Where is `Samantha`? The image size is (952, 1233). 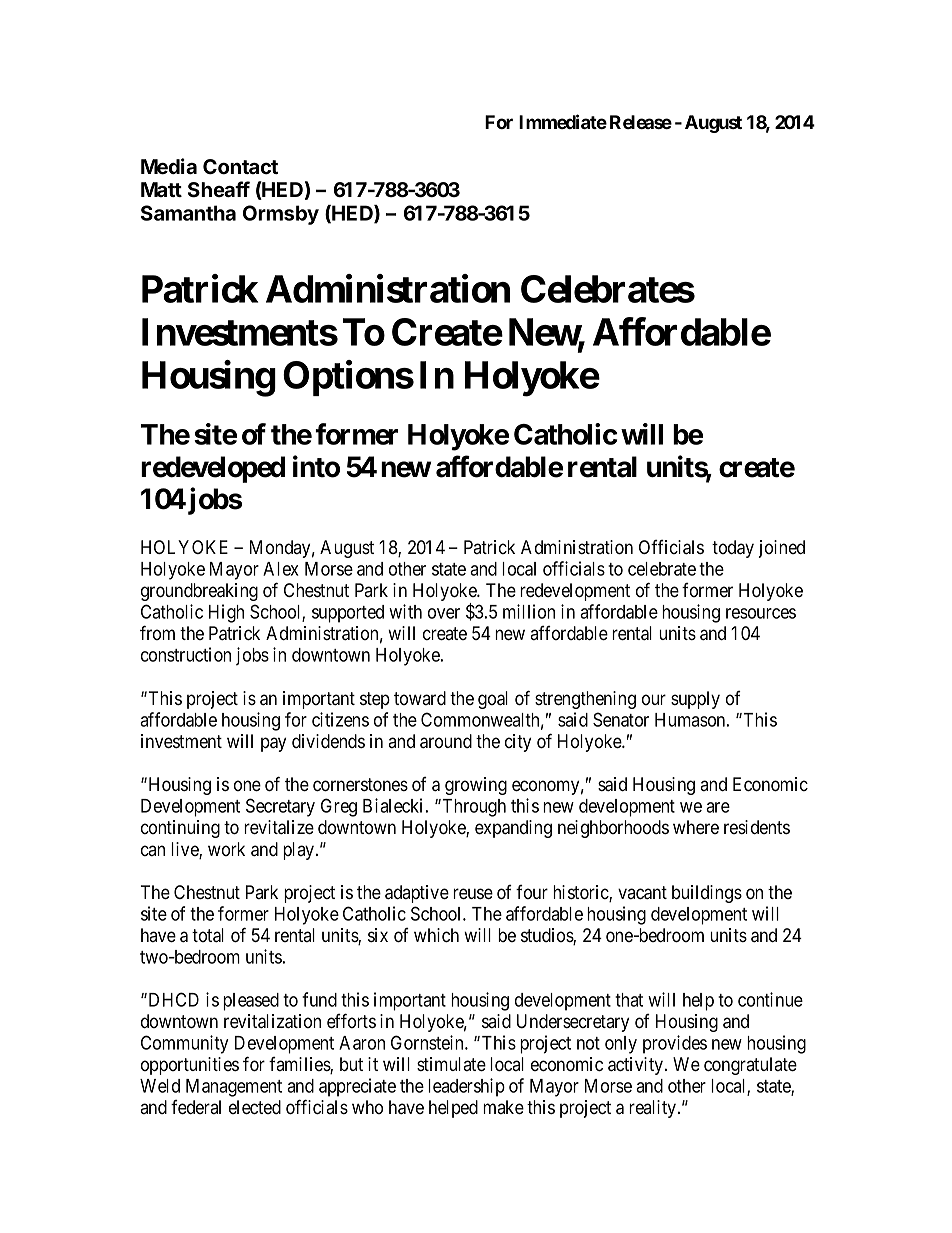
Samantha is located at coordinates (188, 213).
